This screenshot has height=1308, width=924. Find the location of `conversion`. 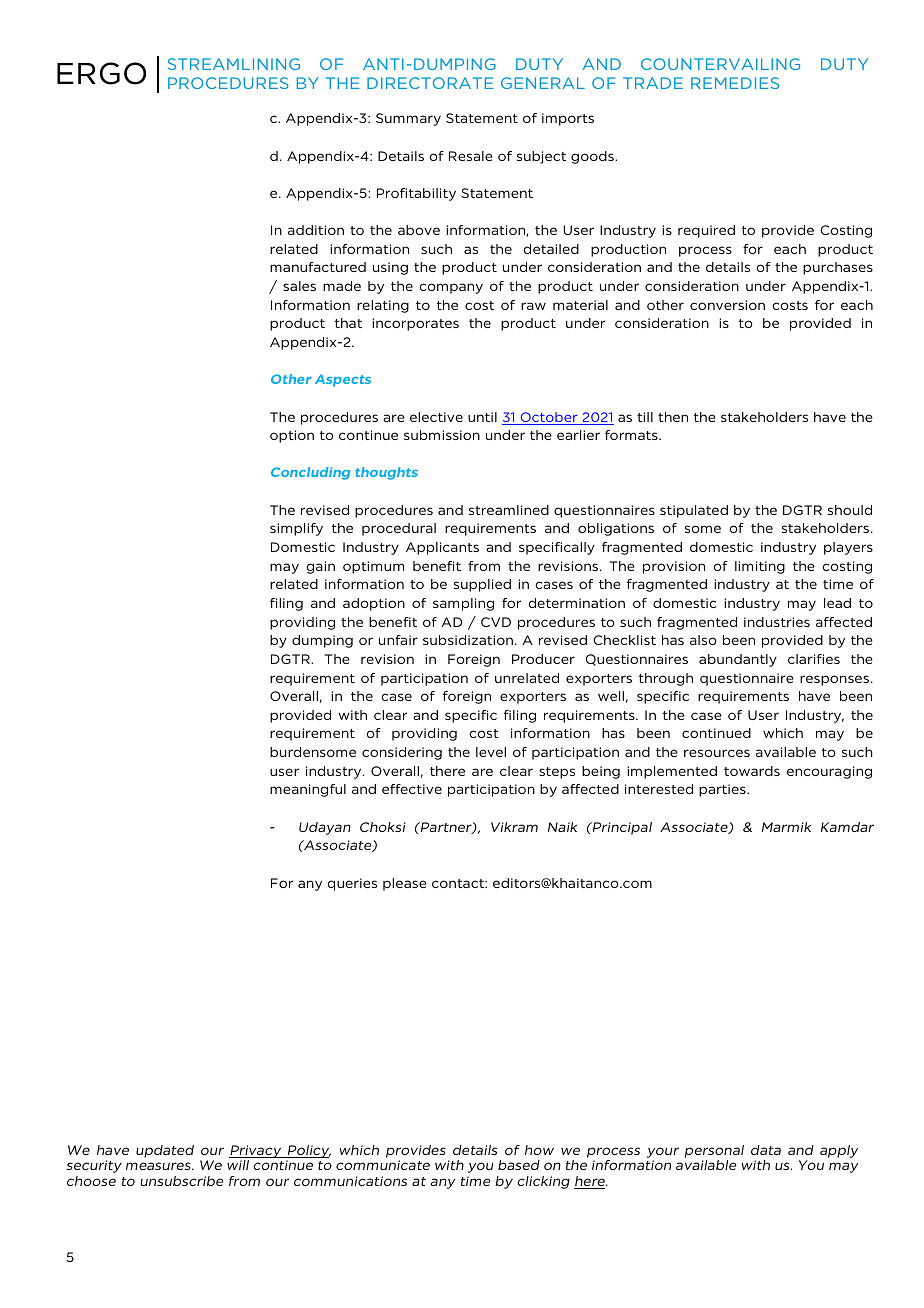

conversion is located at coordinates (727, 305).
